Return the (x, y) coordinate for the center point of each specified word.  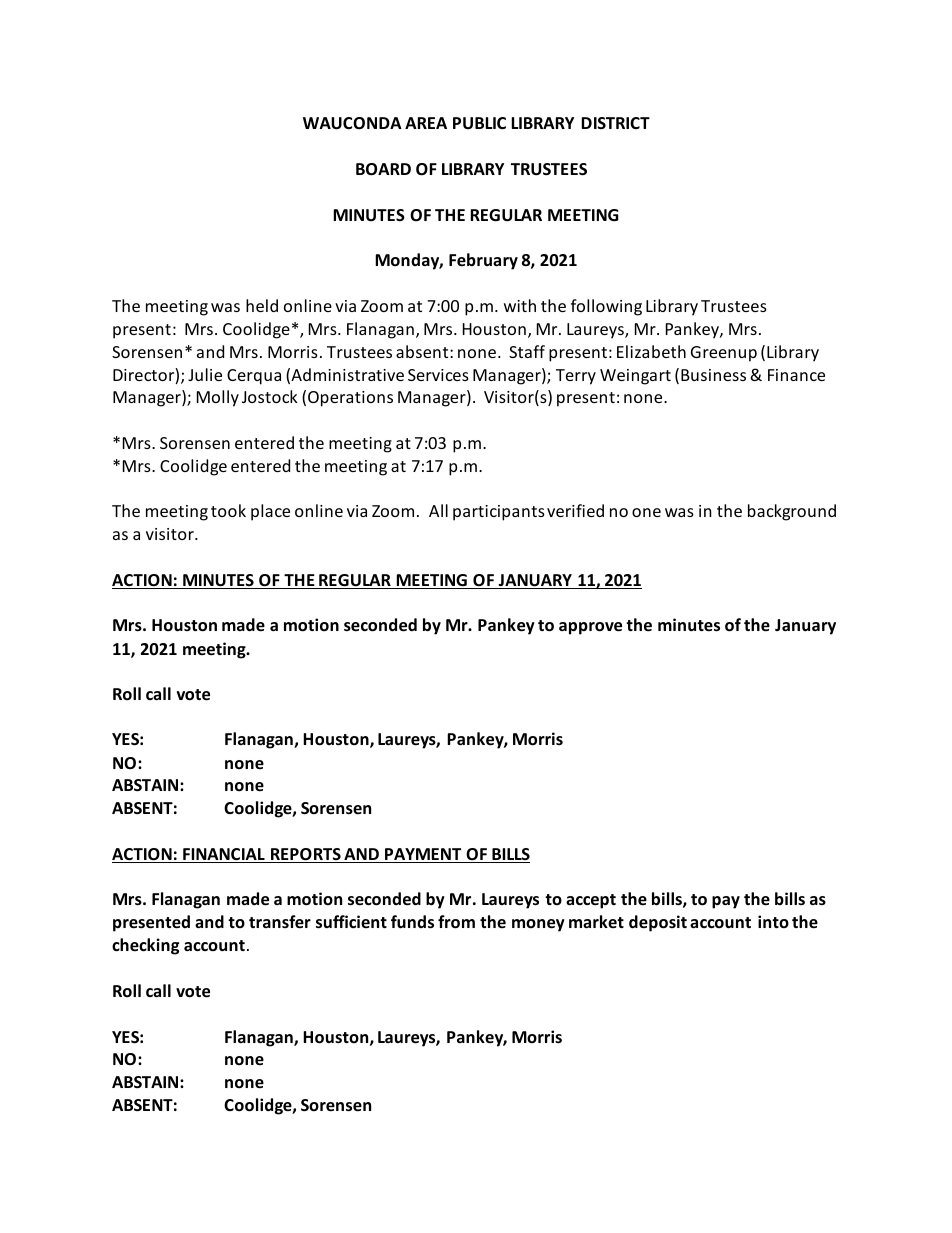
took (228, 510)
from (456, 922)
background (792, 512)
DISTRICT (615, 123)
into (773, 921)
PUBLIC (479, 123)
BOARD (383, 169)
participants (499, 513)
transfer (280, 922)
